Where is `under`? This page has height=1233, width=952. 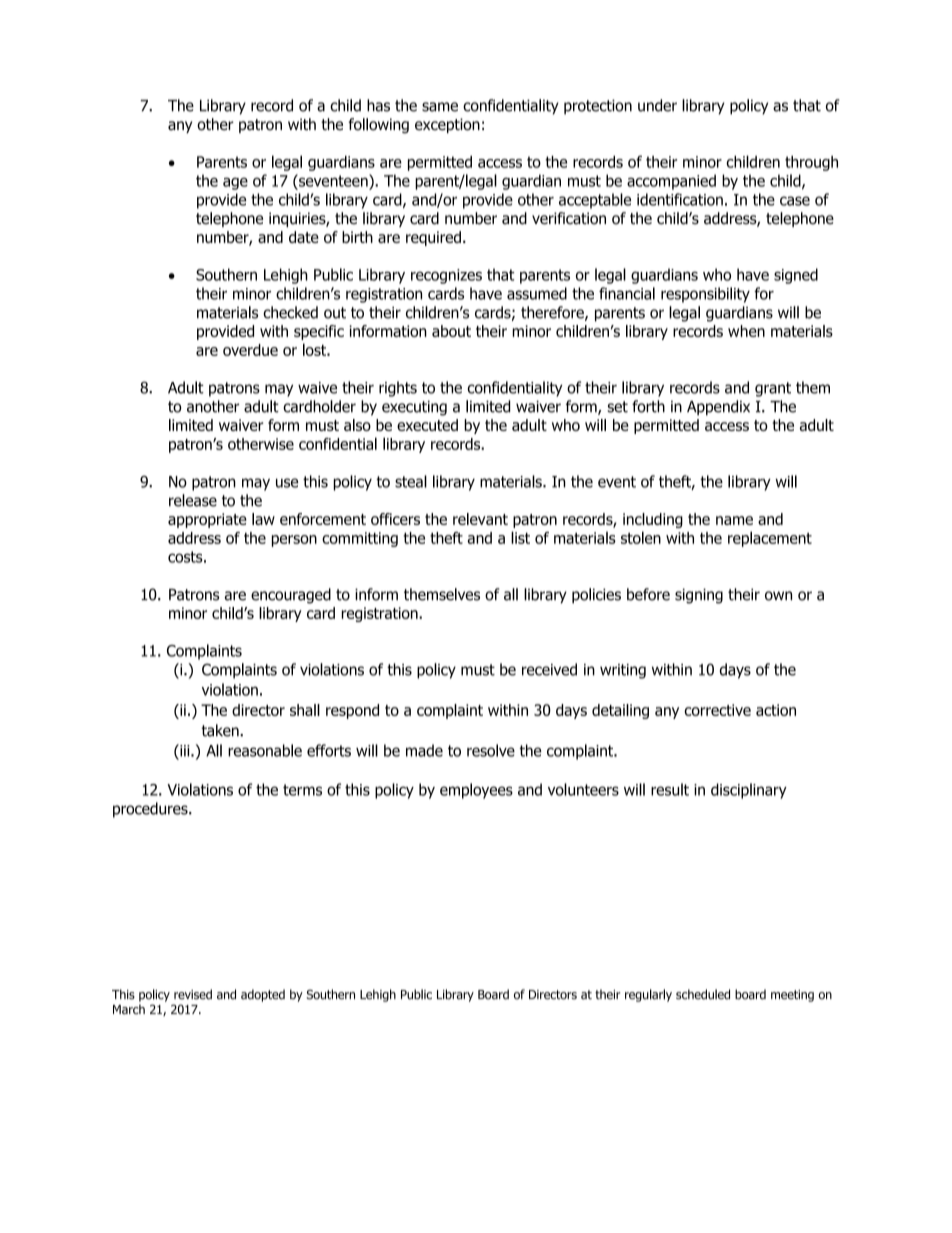 under is located at coordinates (657, 105).
